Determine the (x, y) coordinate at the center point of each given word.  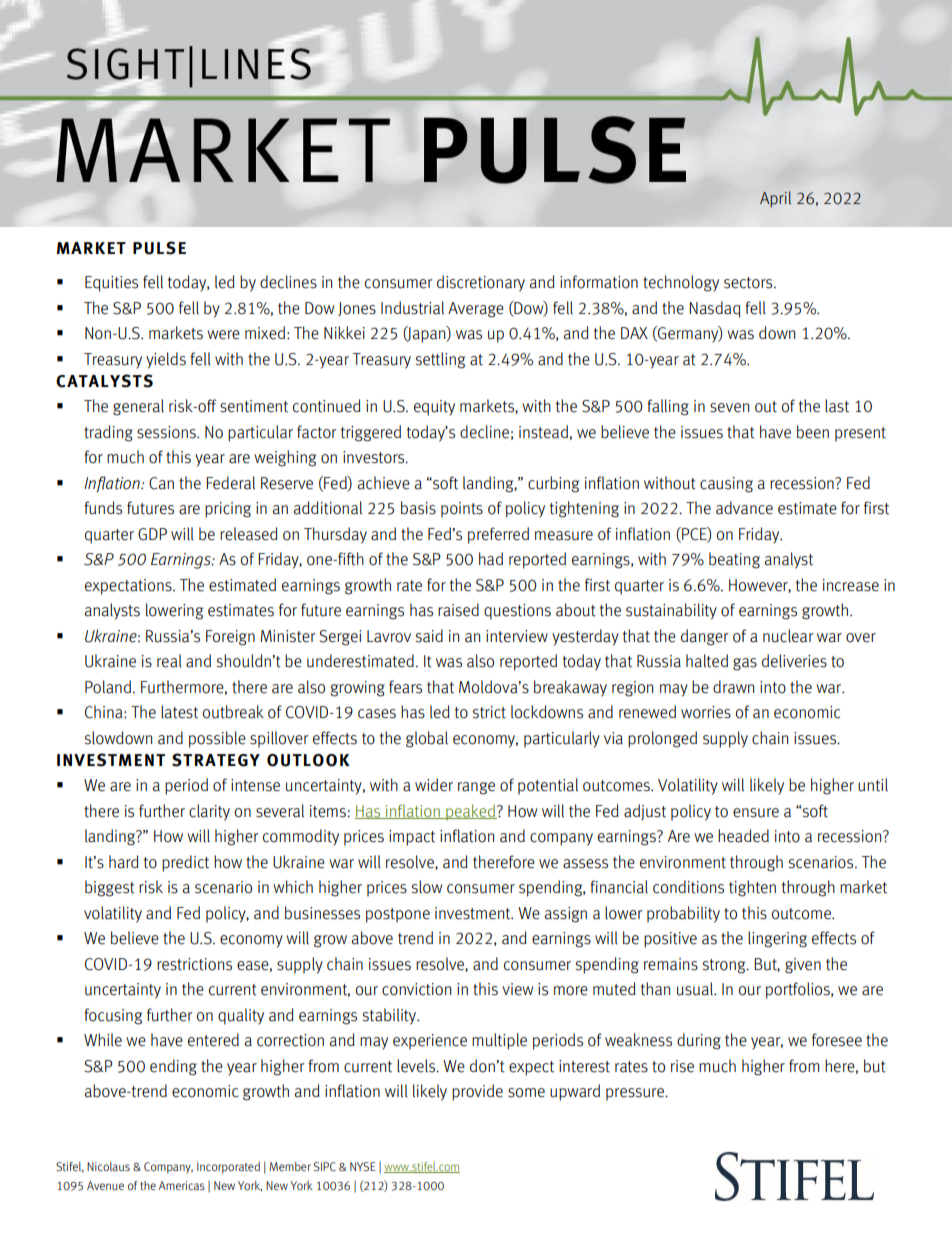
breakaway (570, 688)
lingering (777, 939)
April (775, 199)
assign (566, 915)
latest (179, 712)
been (813, 432)
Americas (182, 1185)
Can (161, 483)
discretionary (481, 283)
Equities (111, 284)
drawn (733, 687)
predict (185, 863)
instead (543, 432)
